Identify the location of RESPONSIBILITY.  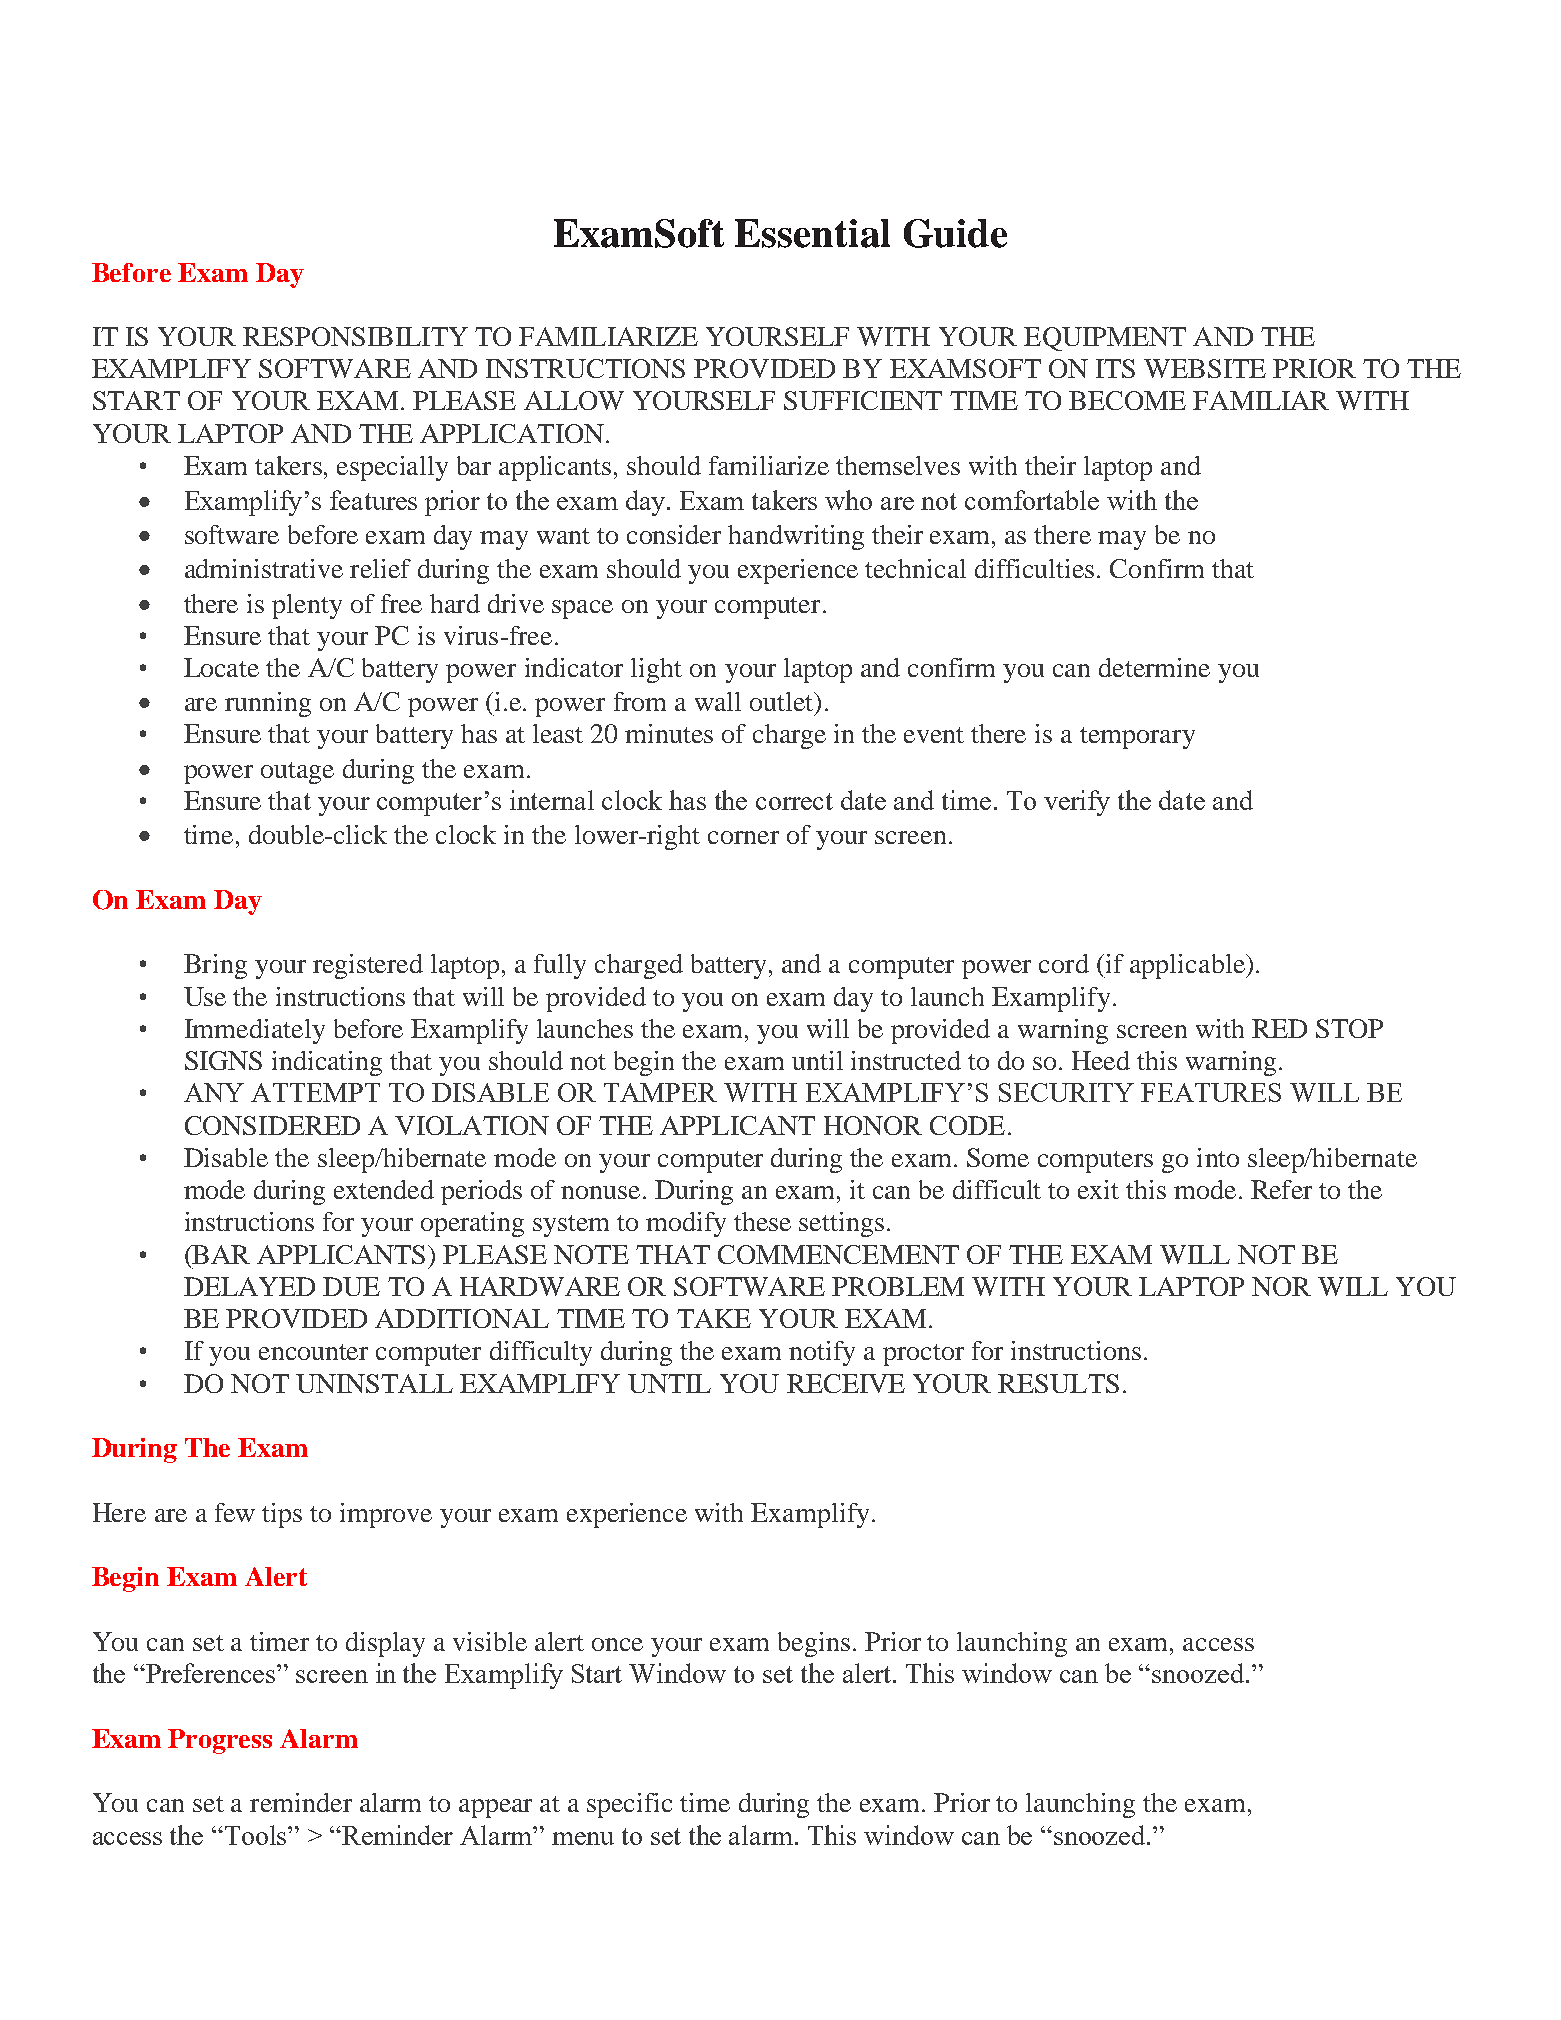
(355, 336).
